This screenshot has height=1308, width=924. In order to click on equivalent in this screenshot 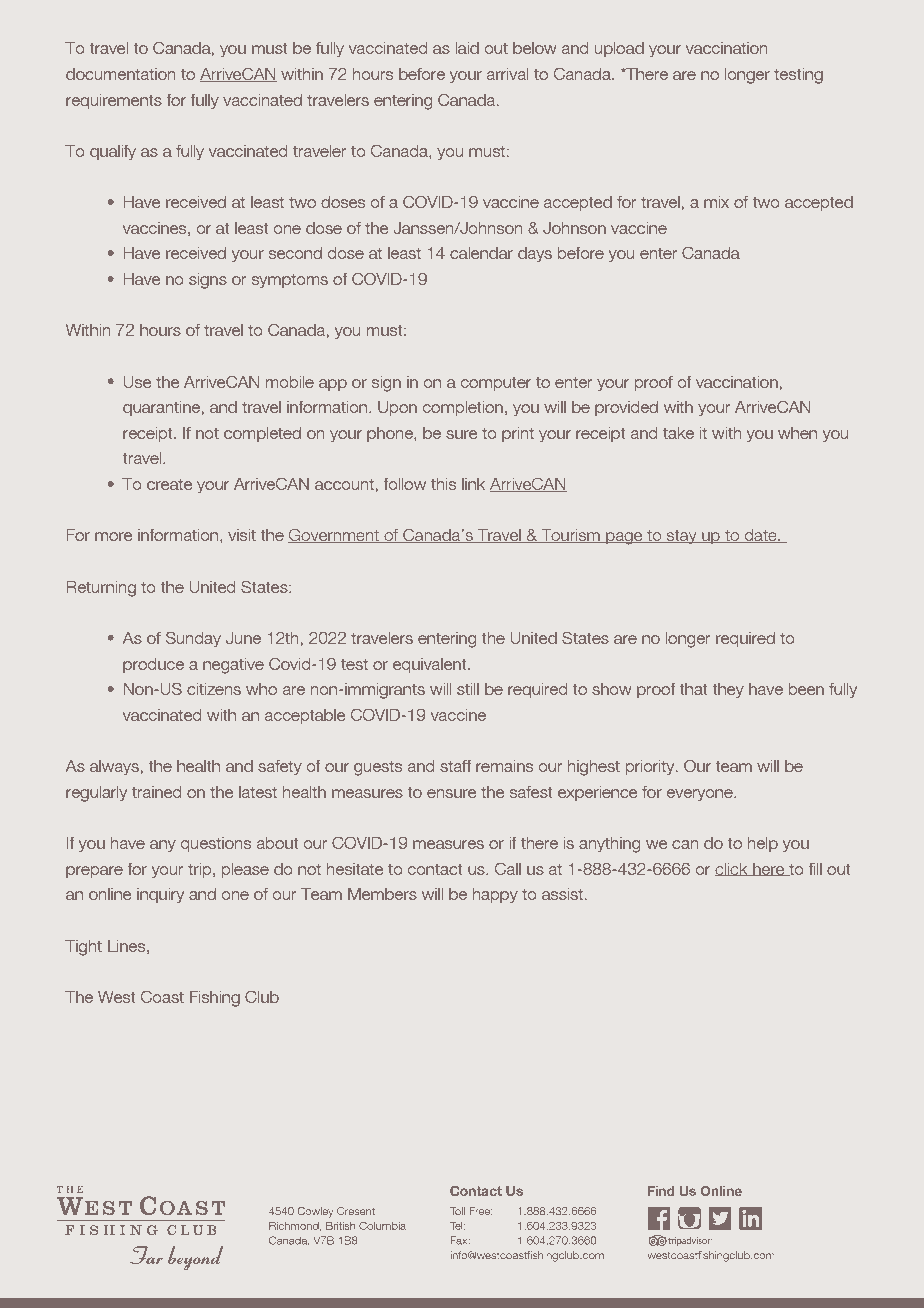, I will do `click(431, 665)`.
